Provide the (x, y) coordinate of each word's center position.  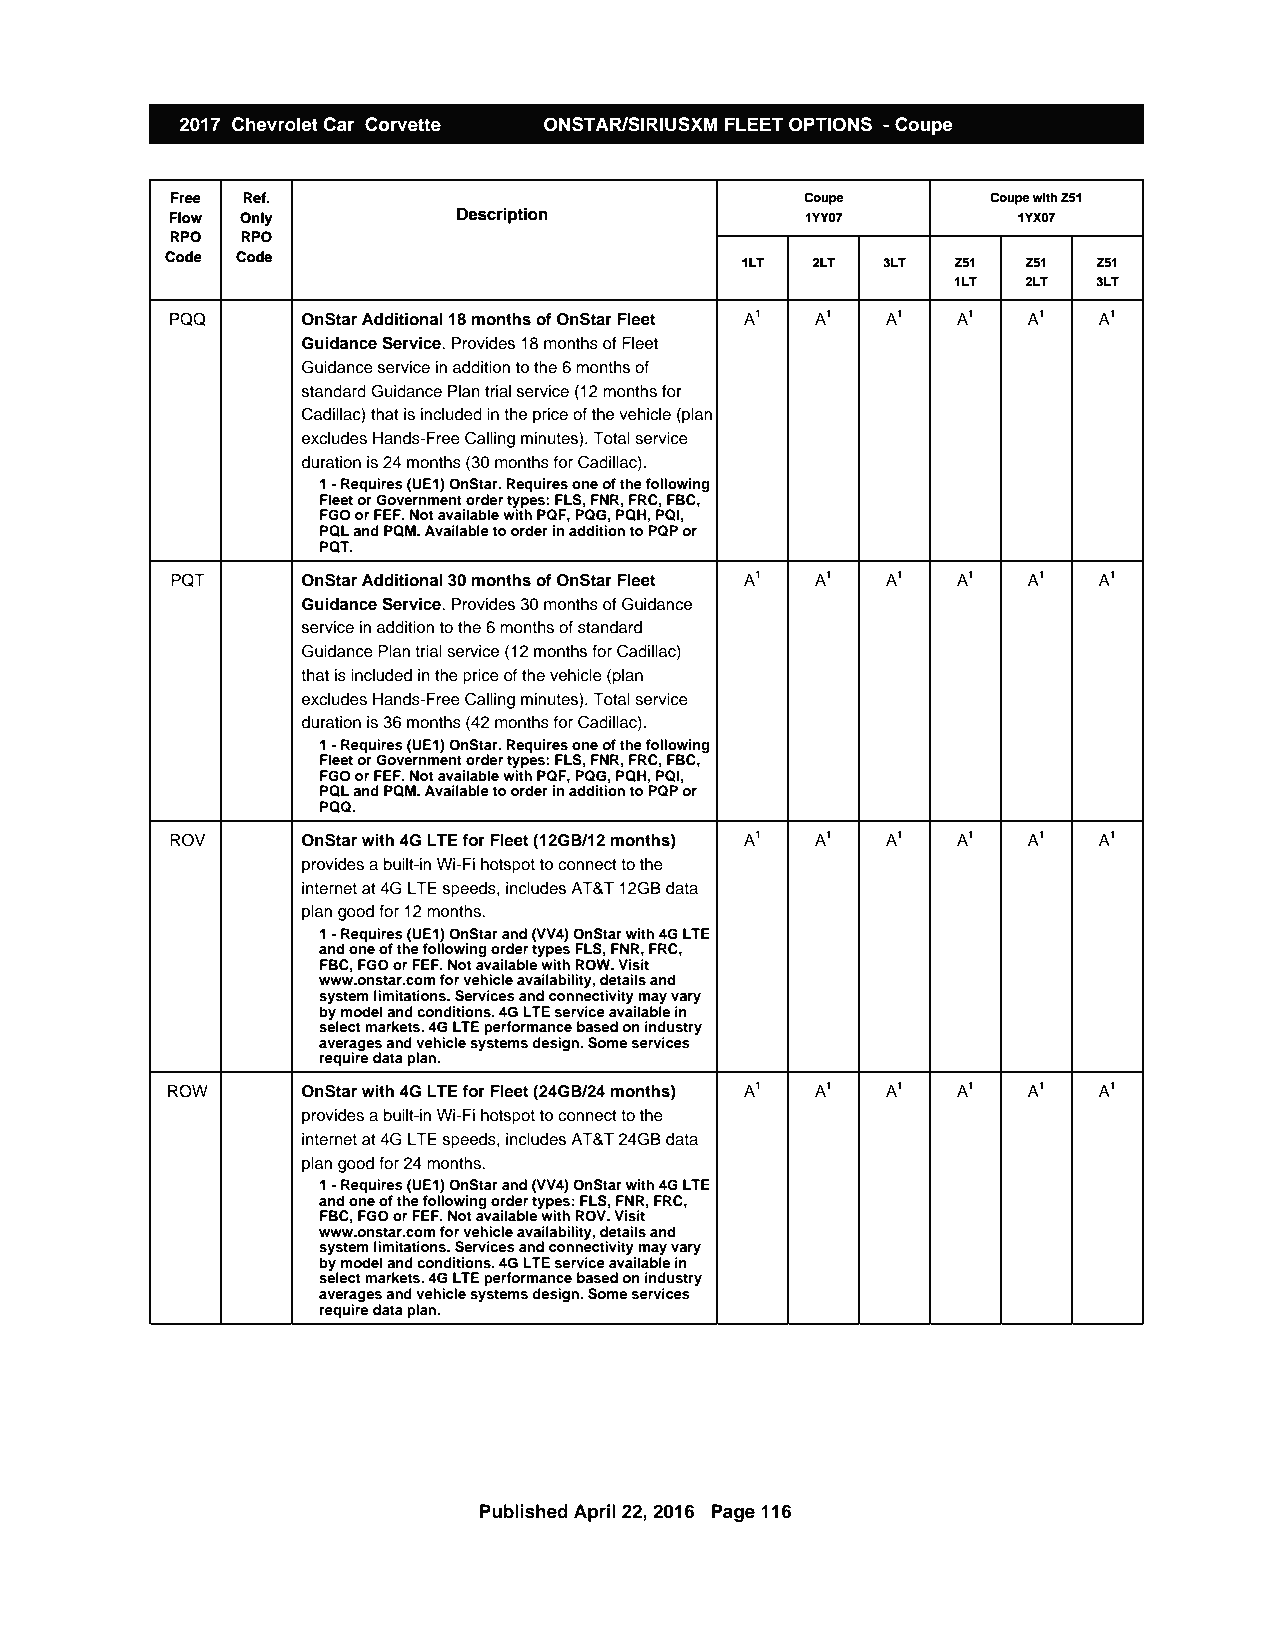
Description (502, 216)
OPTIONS (830, 124)
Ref (255, 197)
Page (733, 1513)
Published (524, 1511)
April (595, 1513)
